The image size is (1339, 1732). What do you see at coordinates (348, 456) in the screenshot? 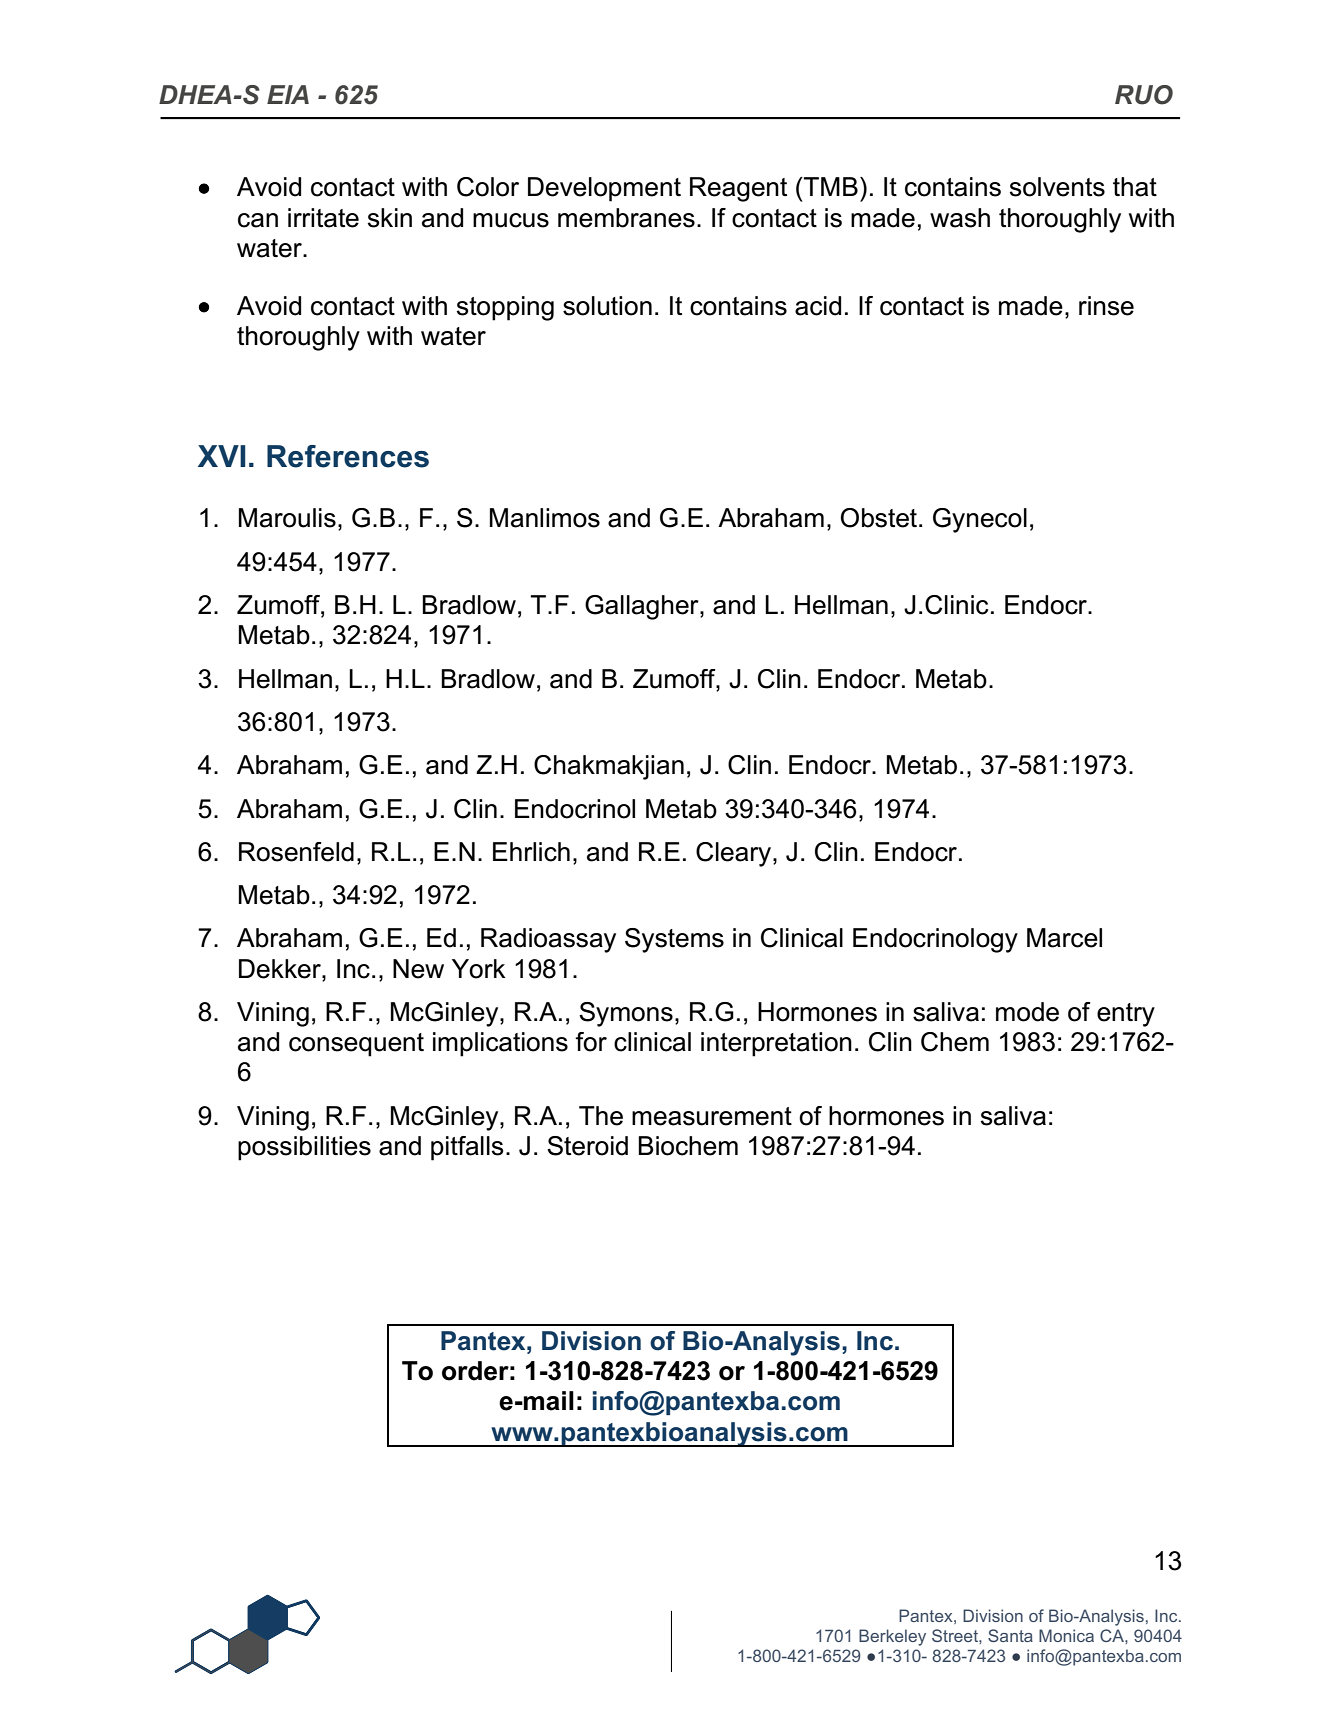
I see `References` at bounding box center [348, 456].
